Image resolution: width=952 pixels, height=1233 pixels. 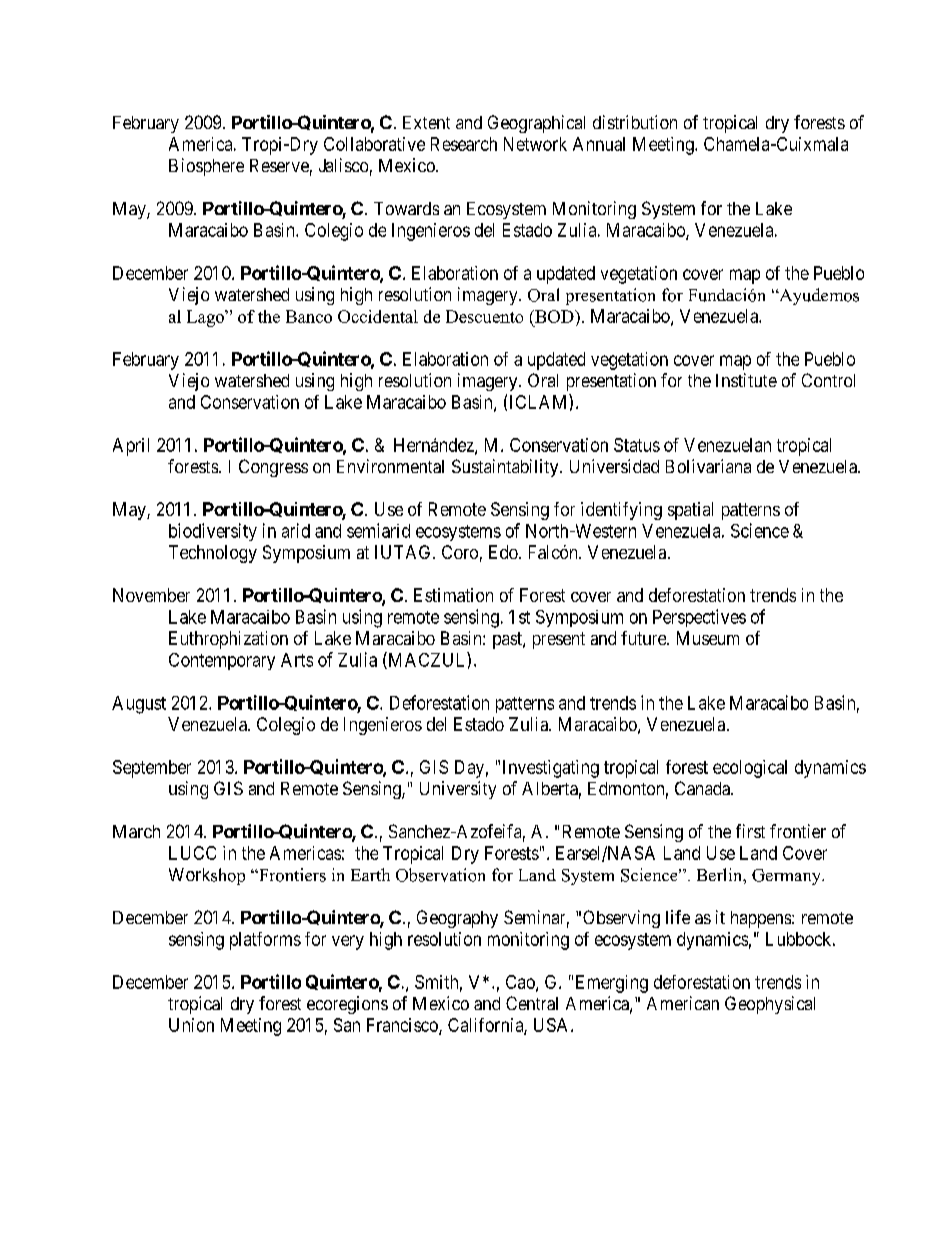 What do you see at coordinates (770, 1005) in the image?
I see `Geophysical` at bounding box center [770, 1005].
